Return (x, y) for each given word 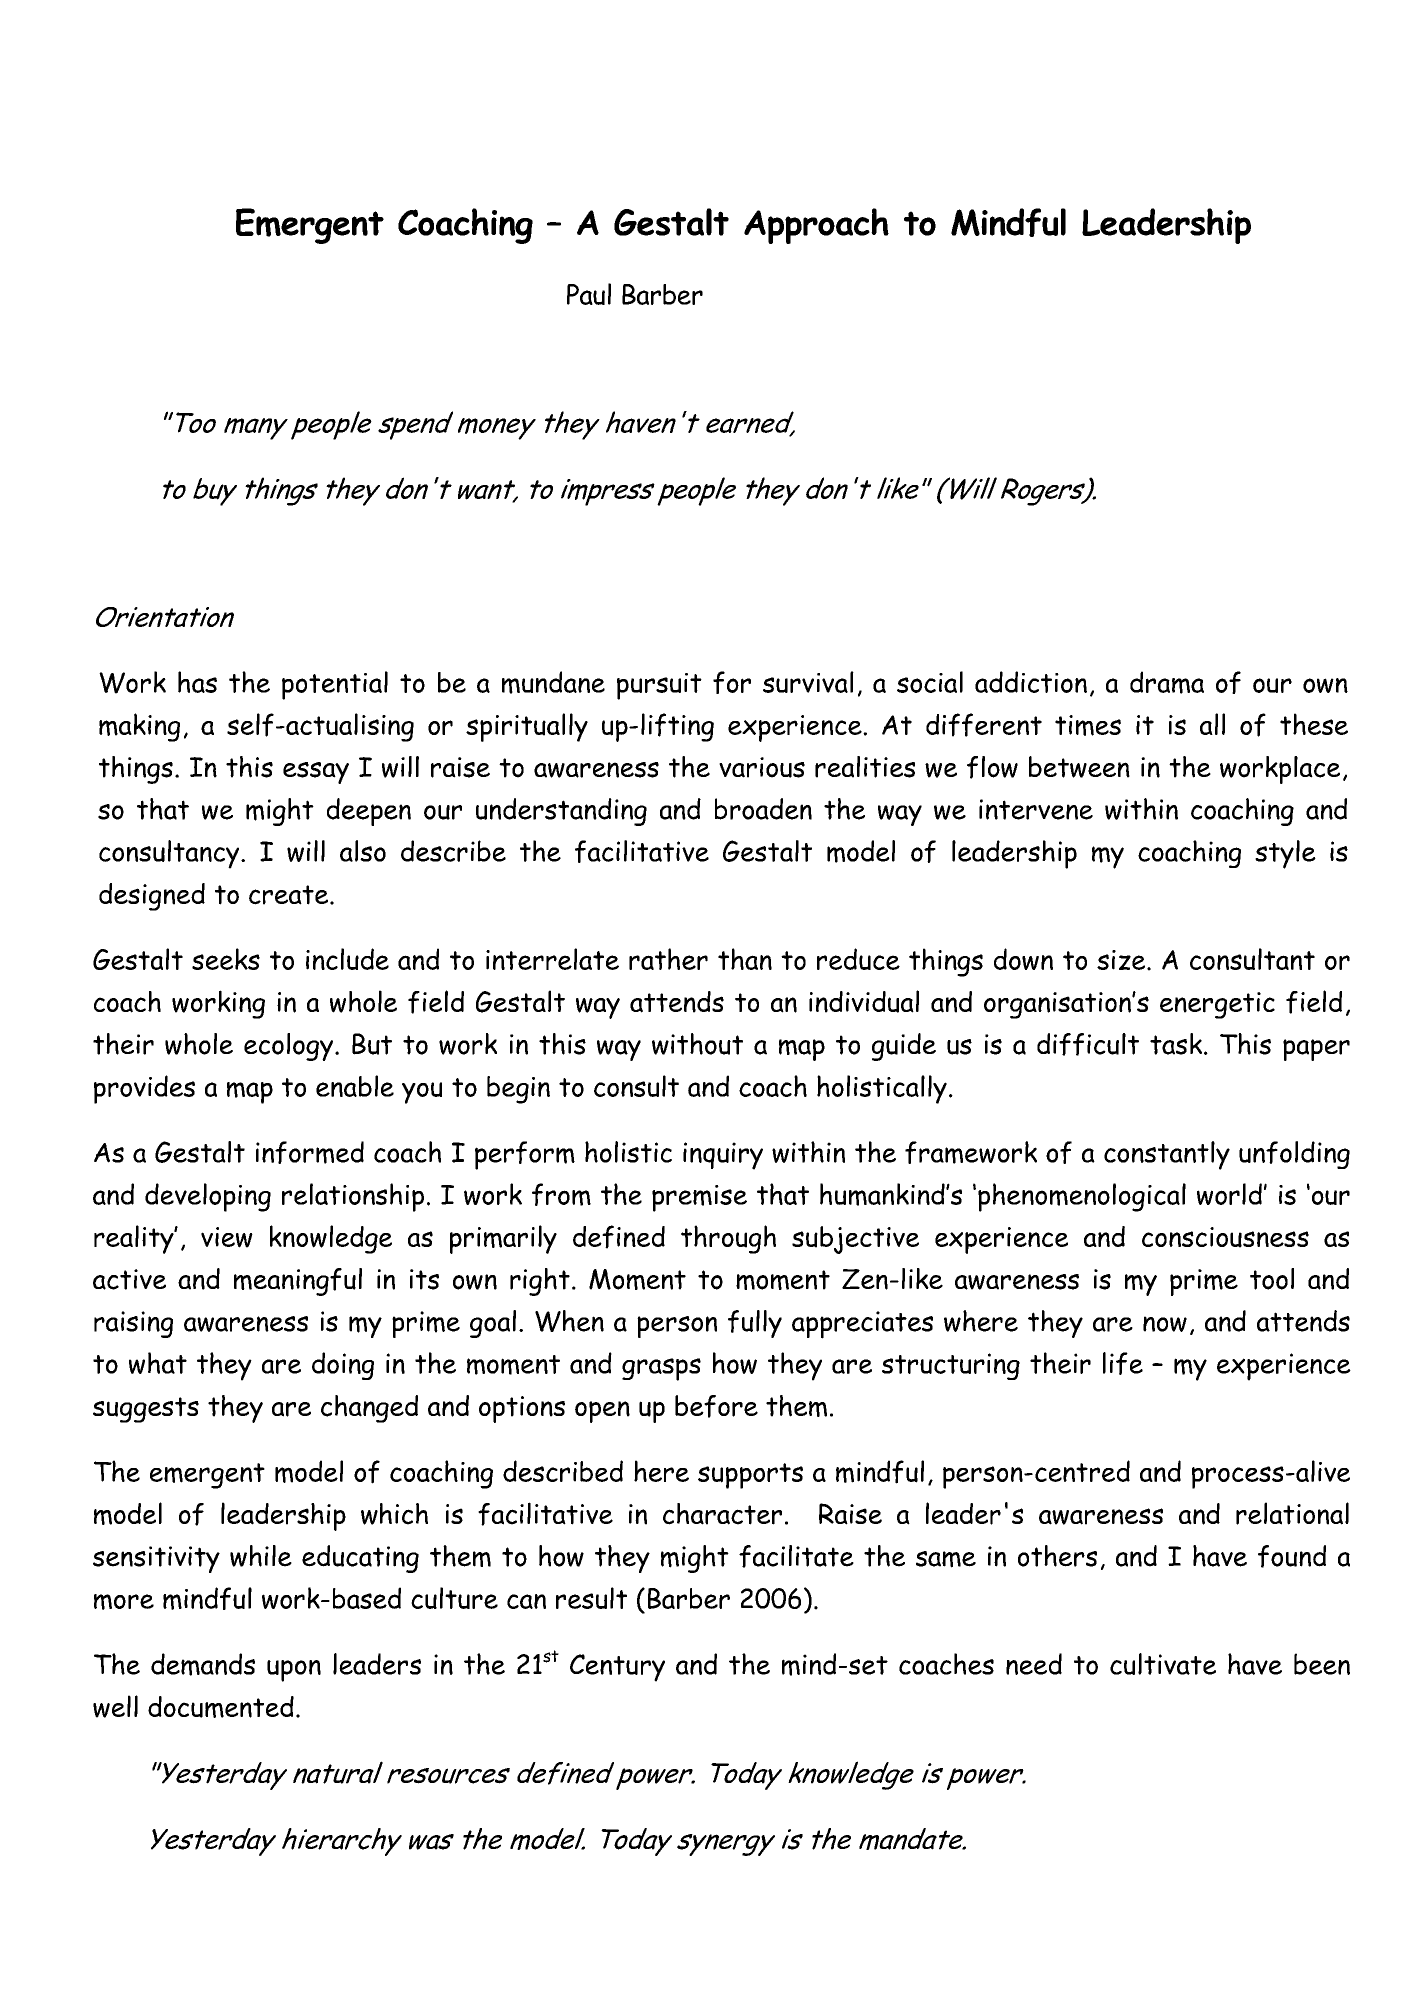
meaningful (298, 1282)
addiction (1031, 682)
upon (294, 1671)
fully (755, 1324)
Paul (589, 294)
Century (617, 1668)
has (197, 682)
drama (1167, 682)
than (745, 959)
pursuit (659, 686)
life (1123, 1363)
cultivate (1163, 1664)
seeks (226, 959)
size (1122, 960)
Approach (816, 226)
